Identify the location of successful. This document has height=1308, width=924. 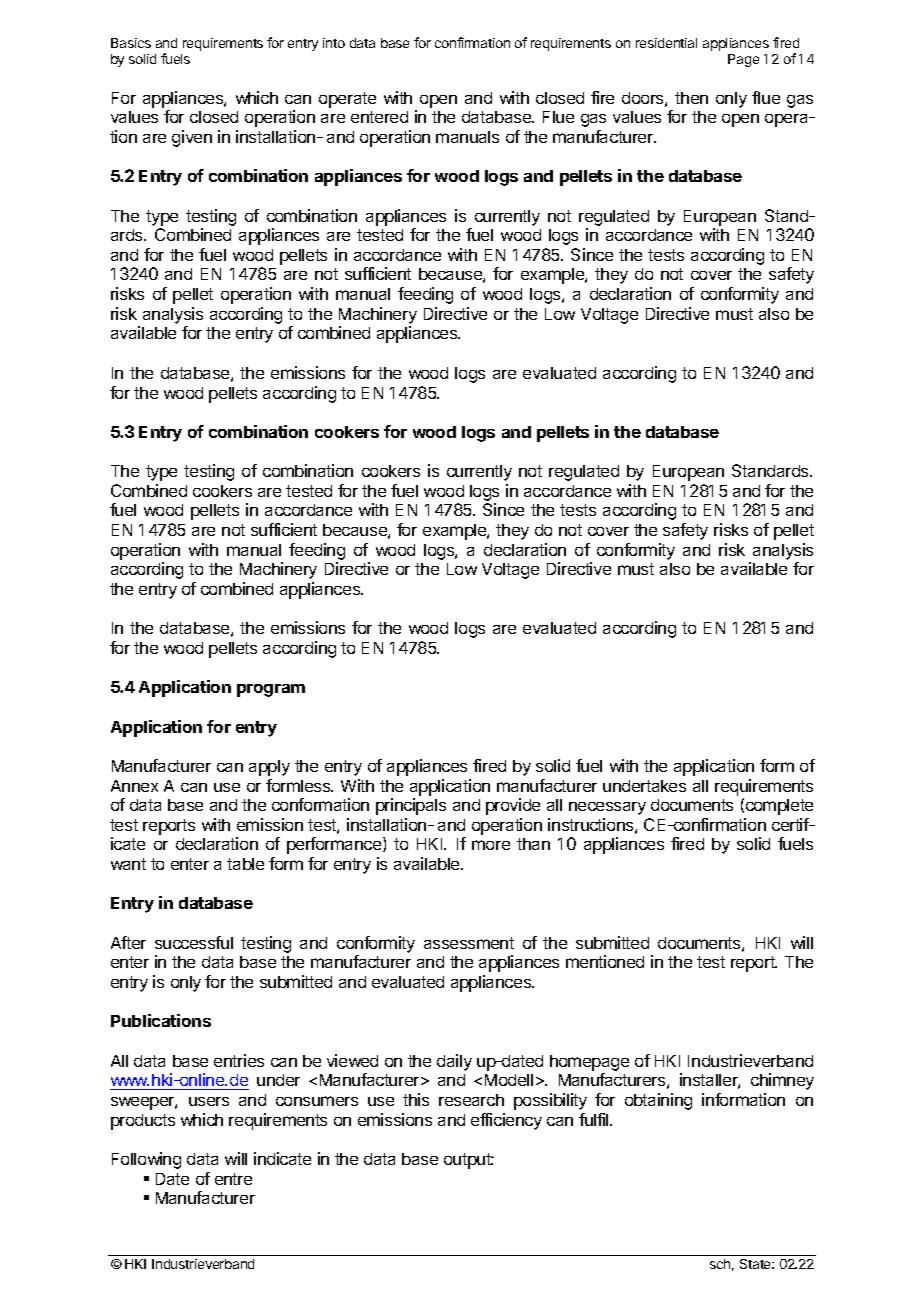
(194, 942).
